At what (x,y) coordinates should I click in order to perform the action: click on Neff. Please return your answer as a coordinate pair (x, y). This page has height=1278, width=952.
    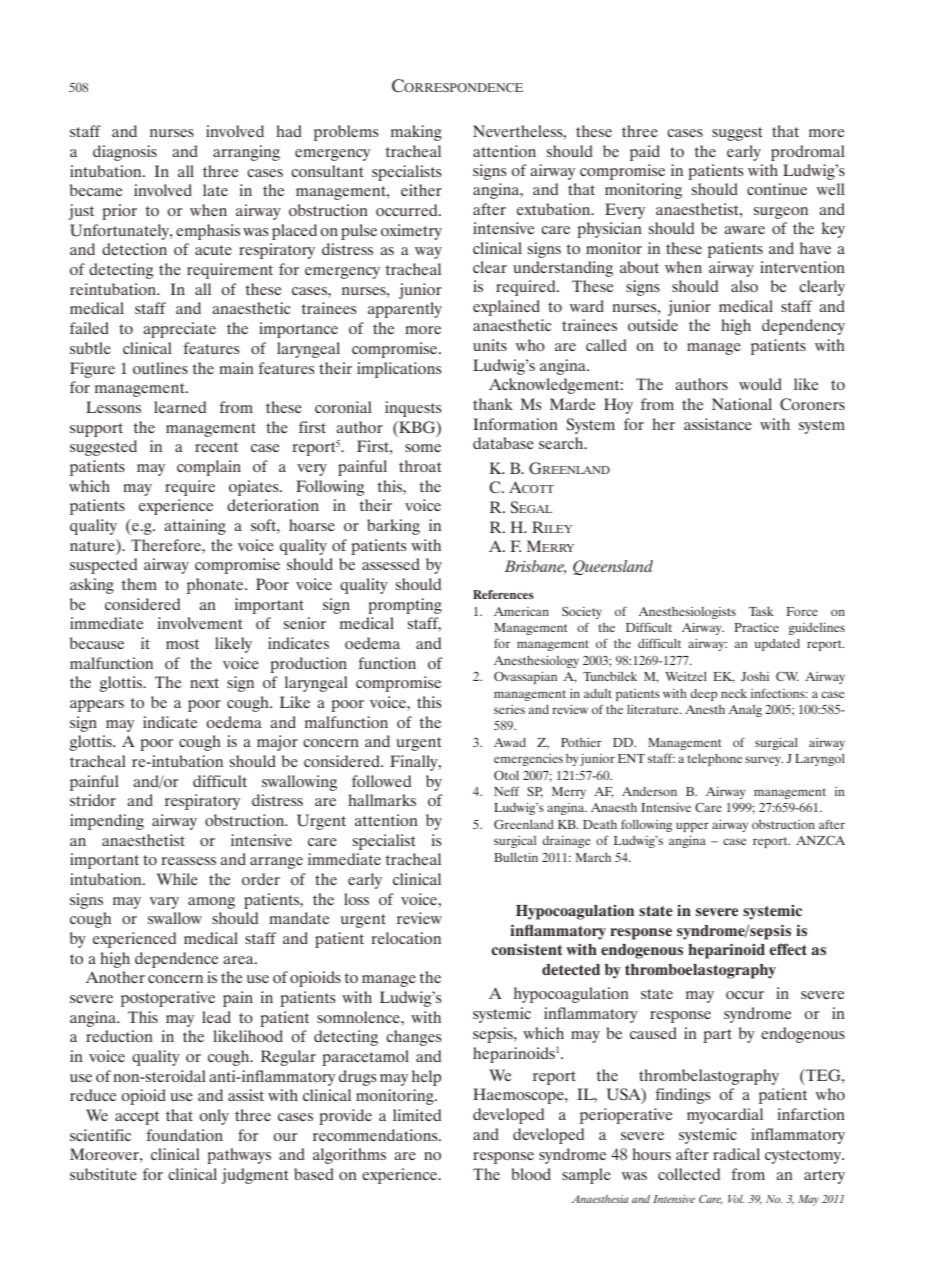
    Looking at the image, I should click on (507, 791).
